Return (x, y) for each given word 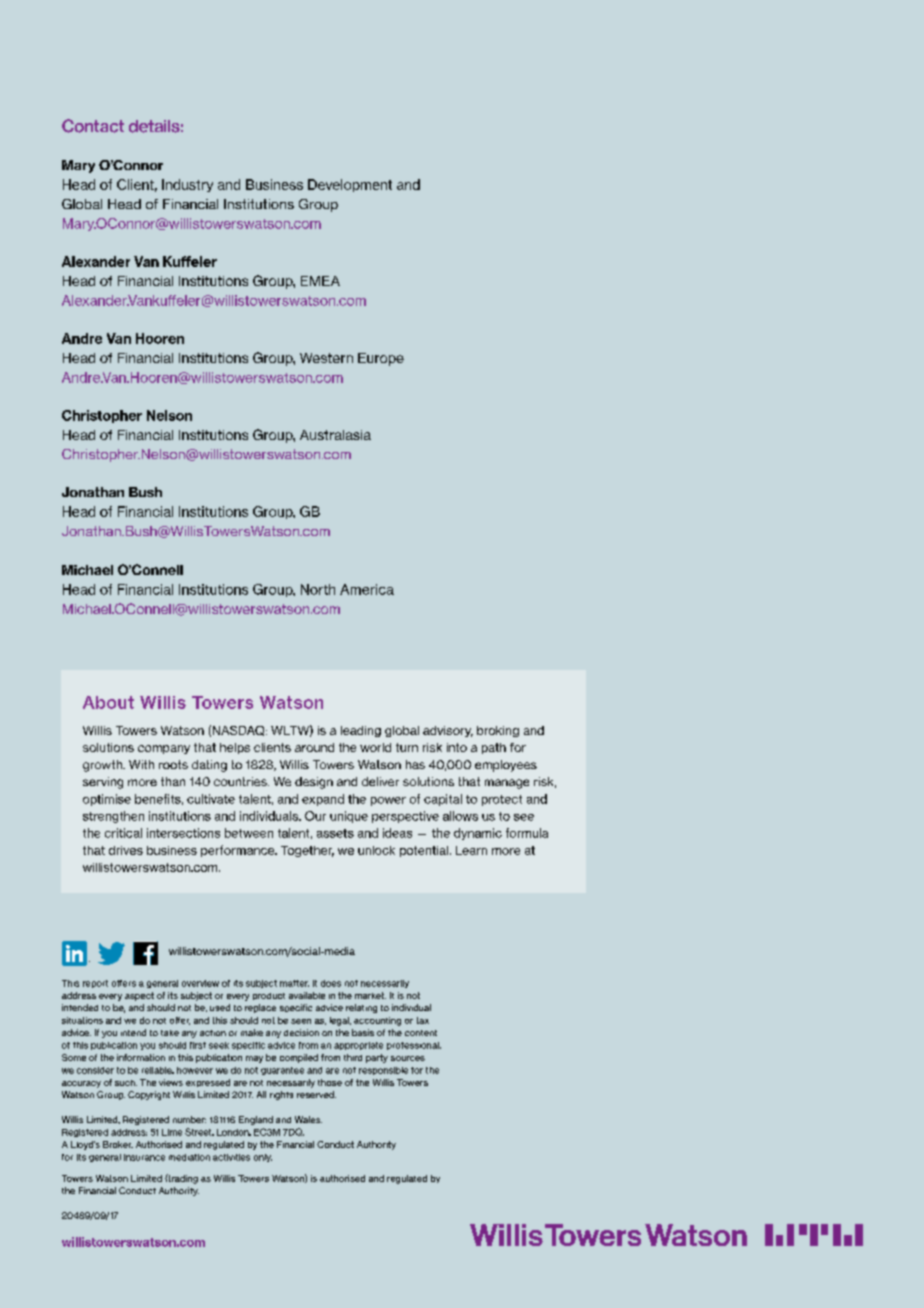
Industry (187, 185)
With (141, 764)
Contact (93, 126)
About (108, 702)
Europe (381, 359)
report (95, 984)
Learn (471, 850)
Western (326, 358)
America (367, 589)
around (314, 747)
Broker (118, 1144)
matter (294, 983)
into (457, 747)
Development (350, 185)
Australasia (335, 435)
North (318, 589)
